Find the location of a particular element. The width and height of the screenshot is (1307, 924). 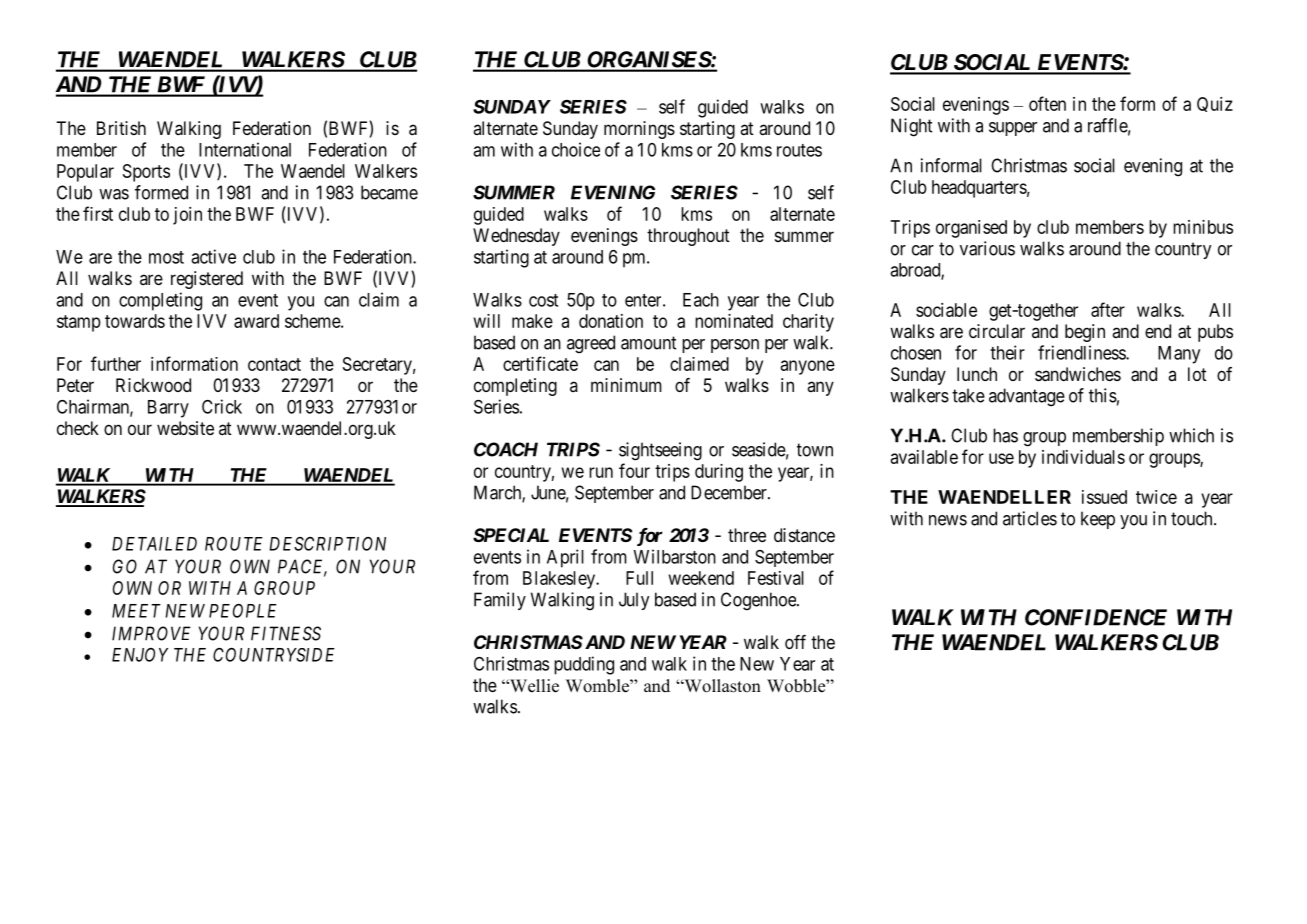

minimum is located at coordinates (626, 385).
